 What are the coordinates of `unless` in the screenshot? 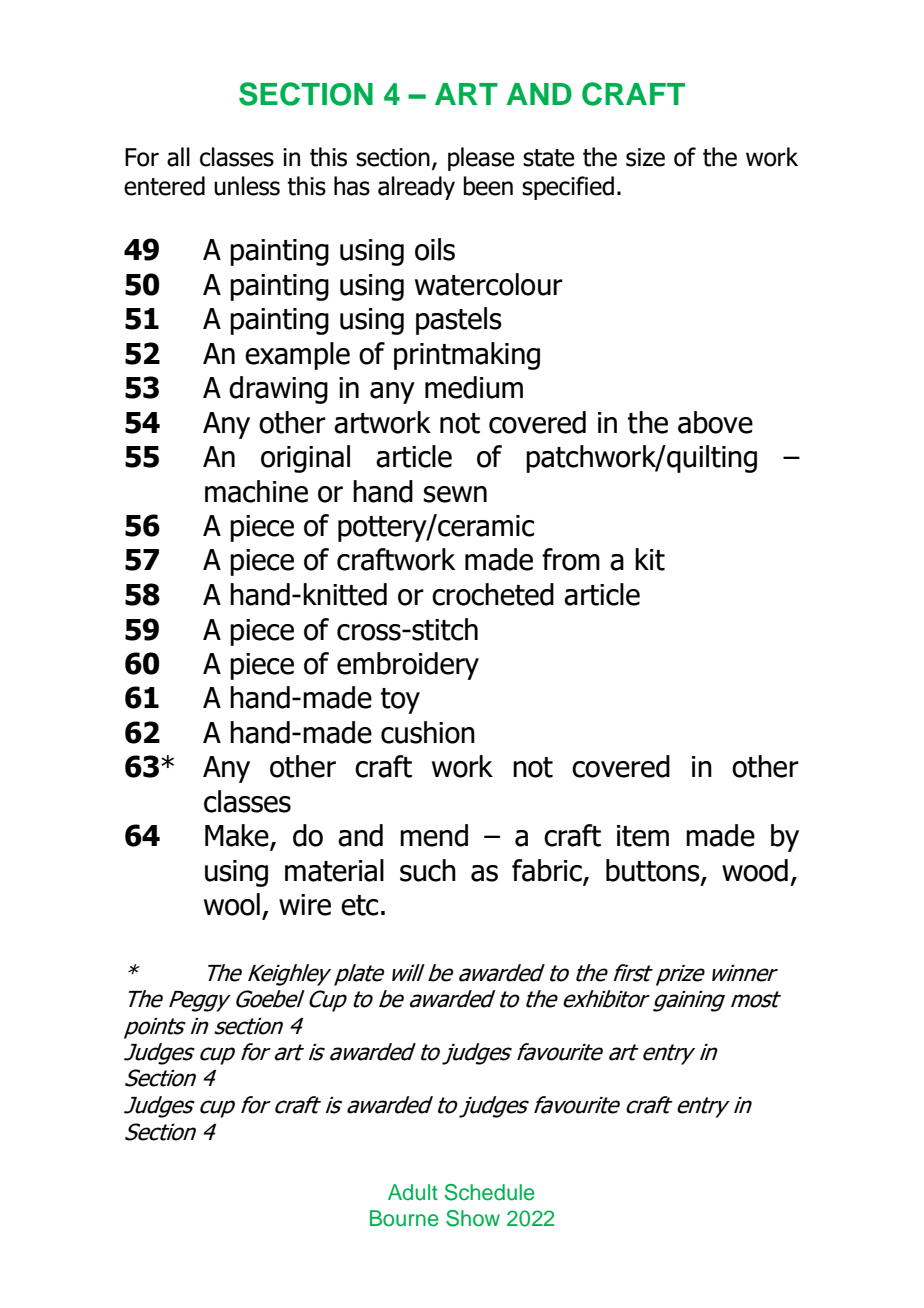 It's located at (247, 186).
